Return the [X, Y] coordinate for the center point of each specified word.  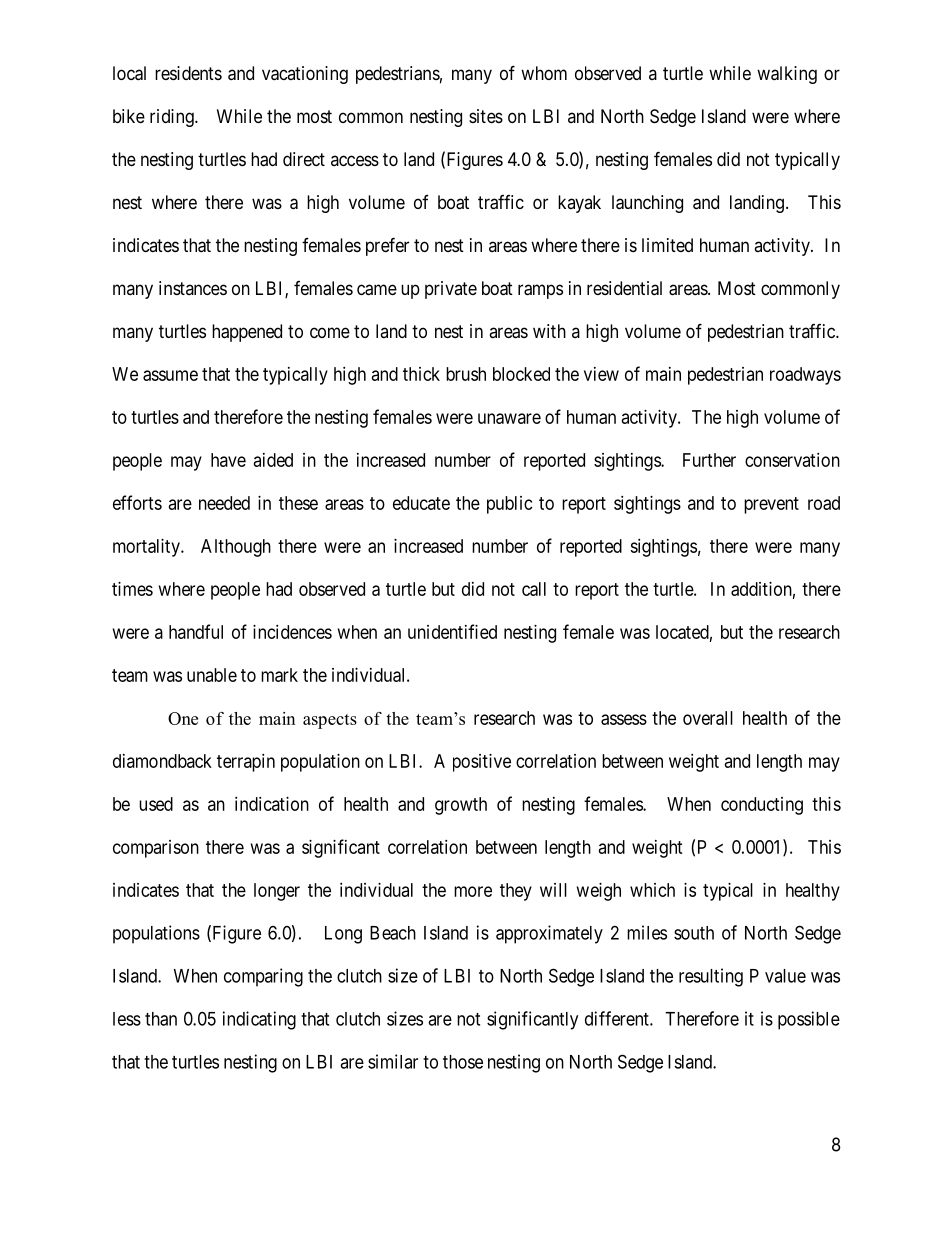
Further [709, 460]
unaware [509, 418]
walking [787, 75]
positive [482, 763]
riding [173, 118]
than [161, 1019]
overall [708, 718]
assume [170, 375]
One [183, 718]
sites [486, 116]
